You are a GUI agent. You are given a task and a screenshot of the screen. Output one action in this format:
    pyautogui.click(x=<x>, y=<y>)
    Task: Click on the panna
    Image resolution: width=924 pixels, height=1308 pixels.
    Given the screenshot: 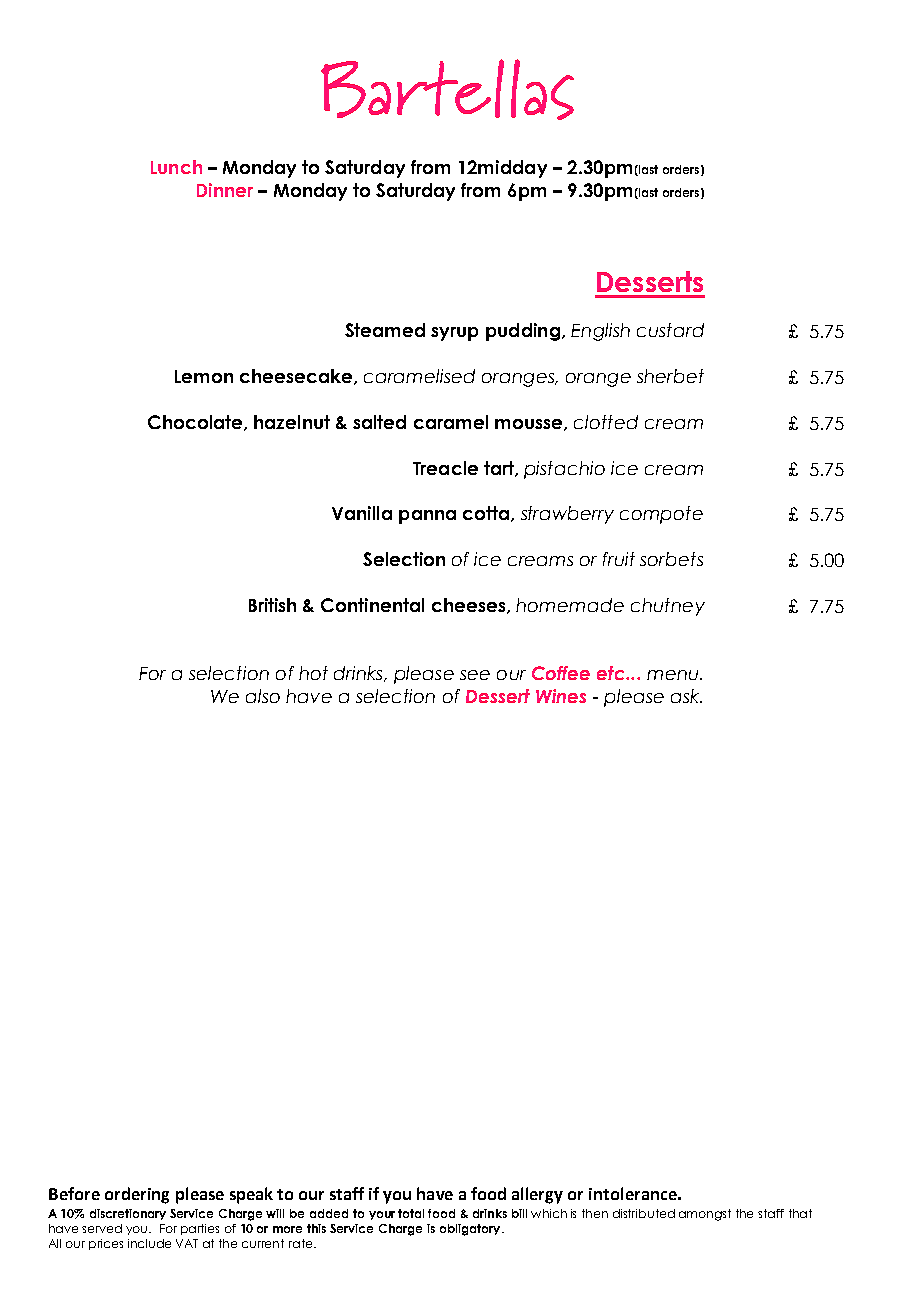 What is the action you would take?
    pyautogui.click(x=427, y=517)
